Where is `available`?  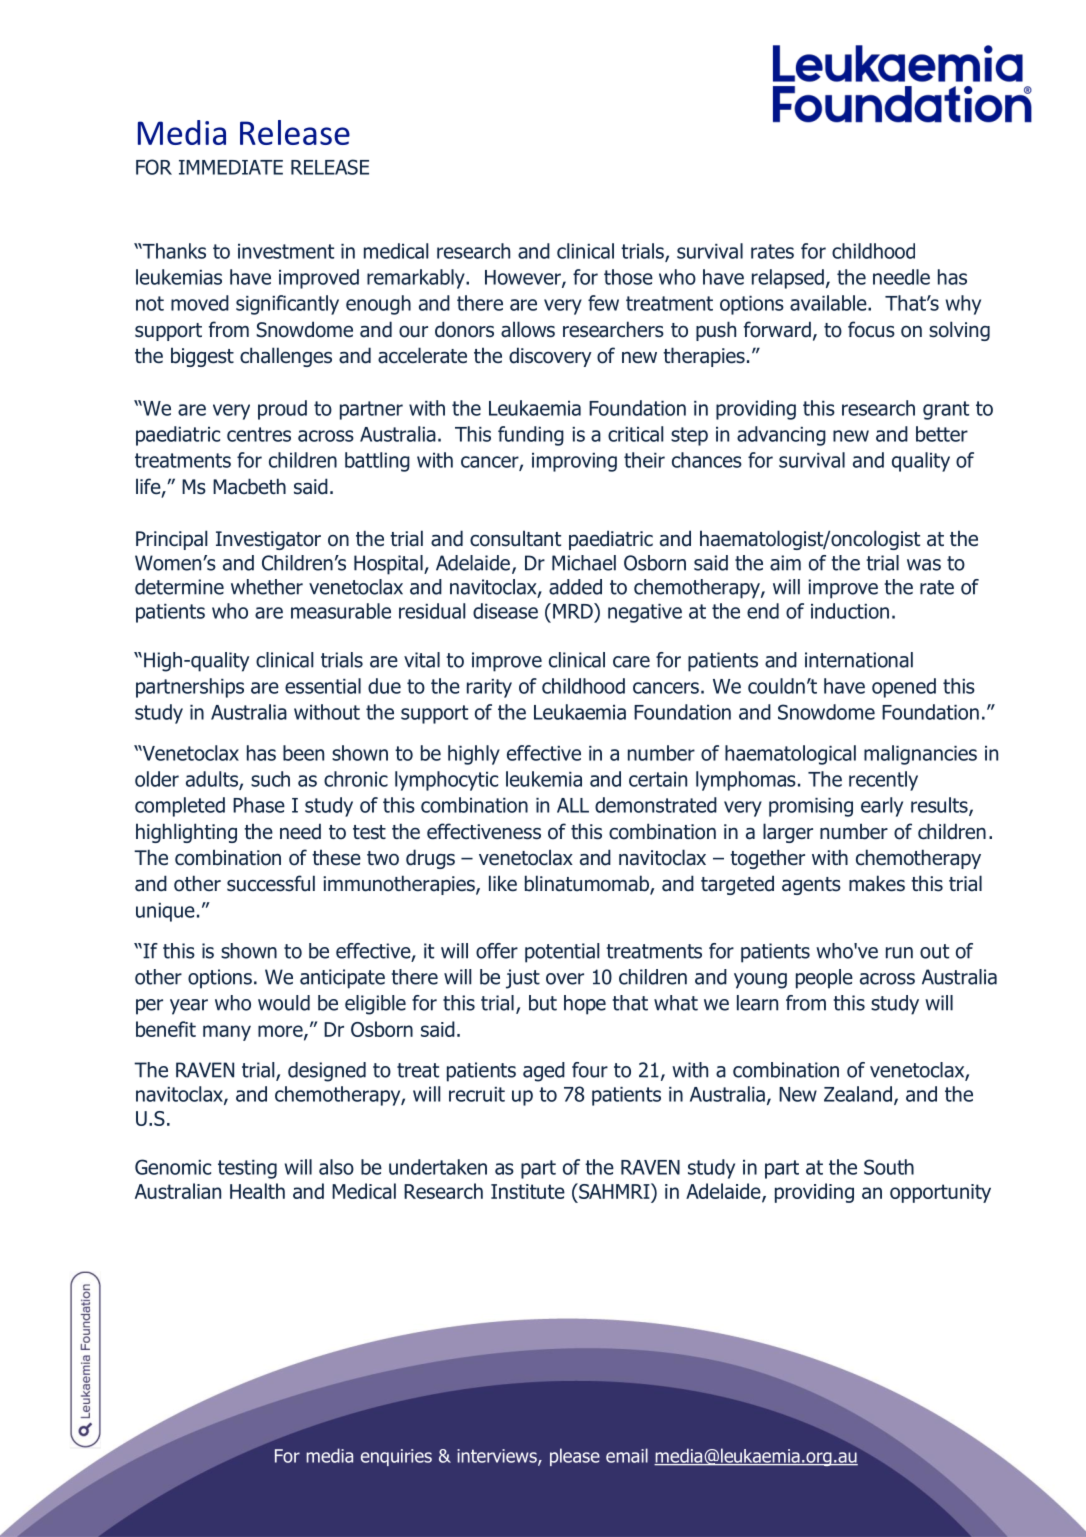 available is located at coordinates (829, 303).
